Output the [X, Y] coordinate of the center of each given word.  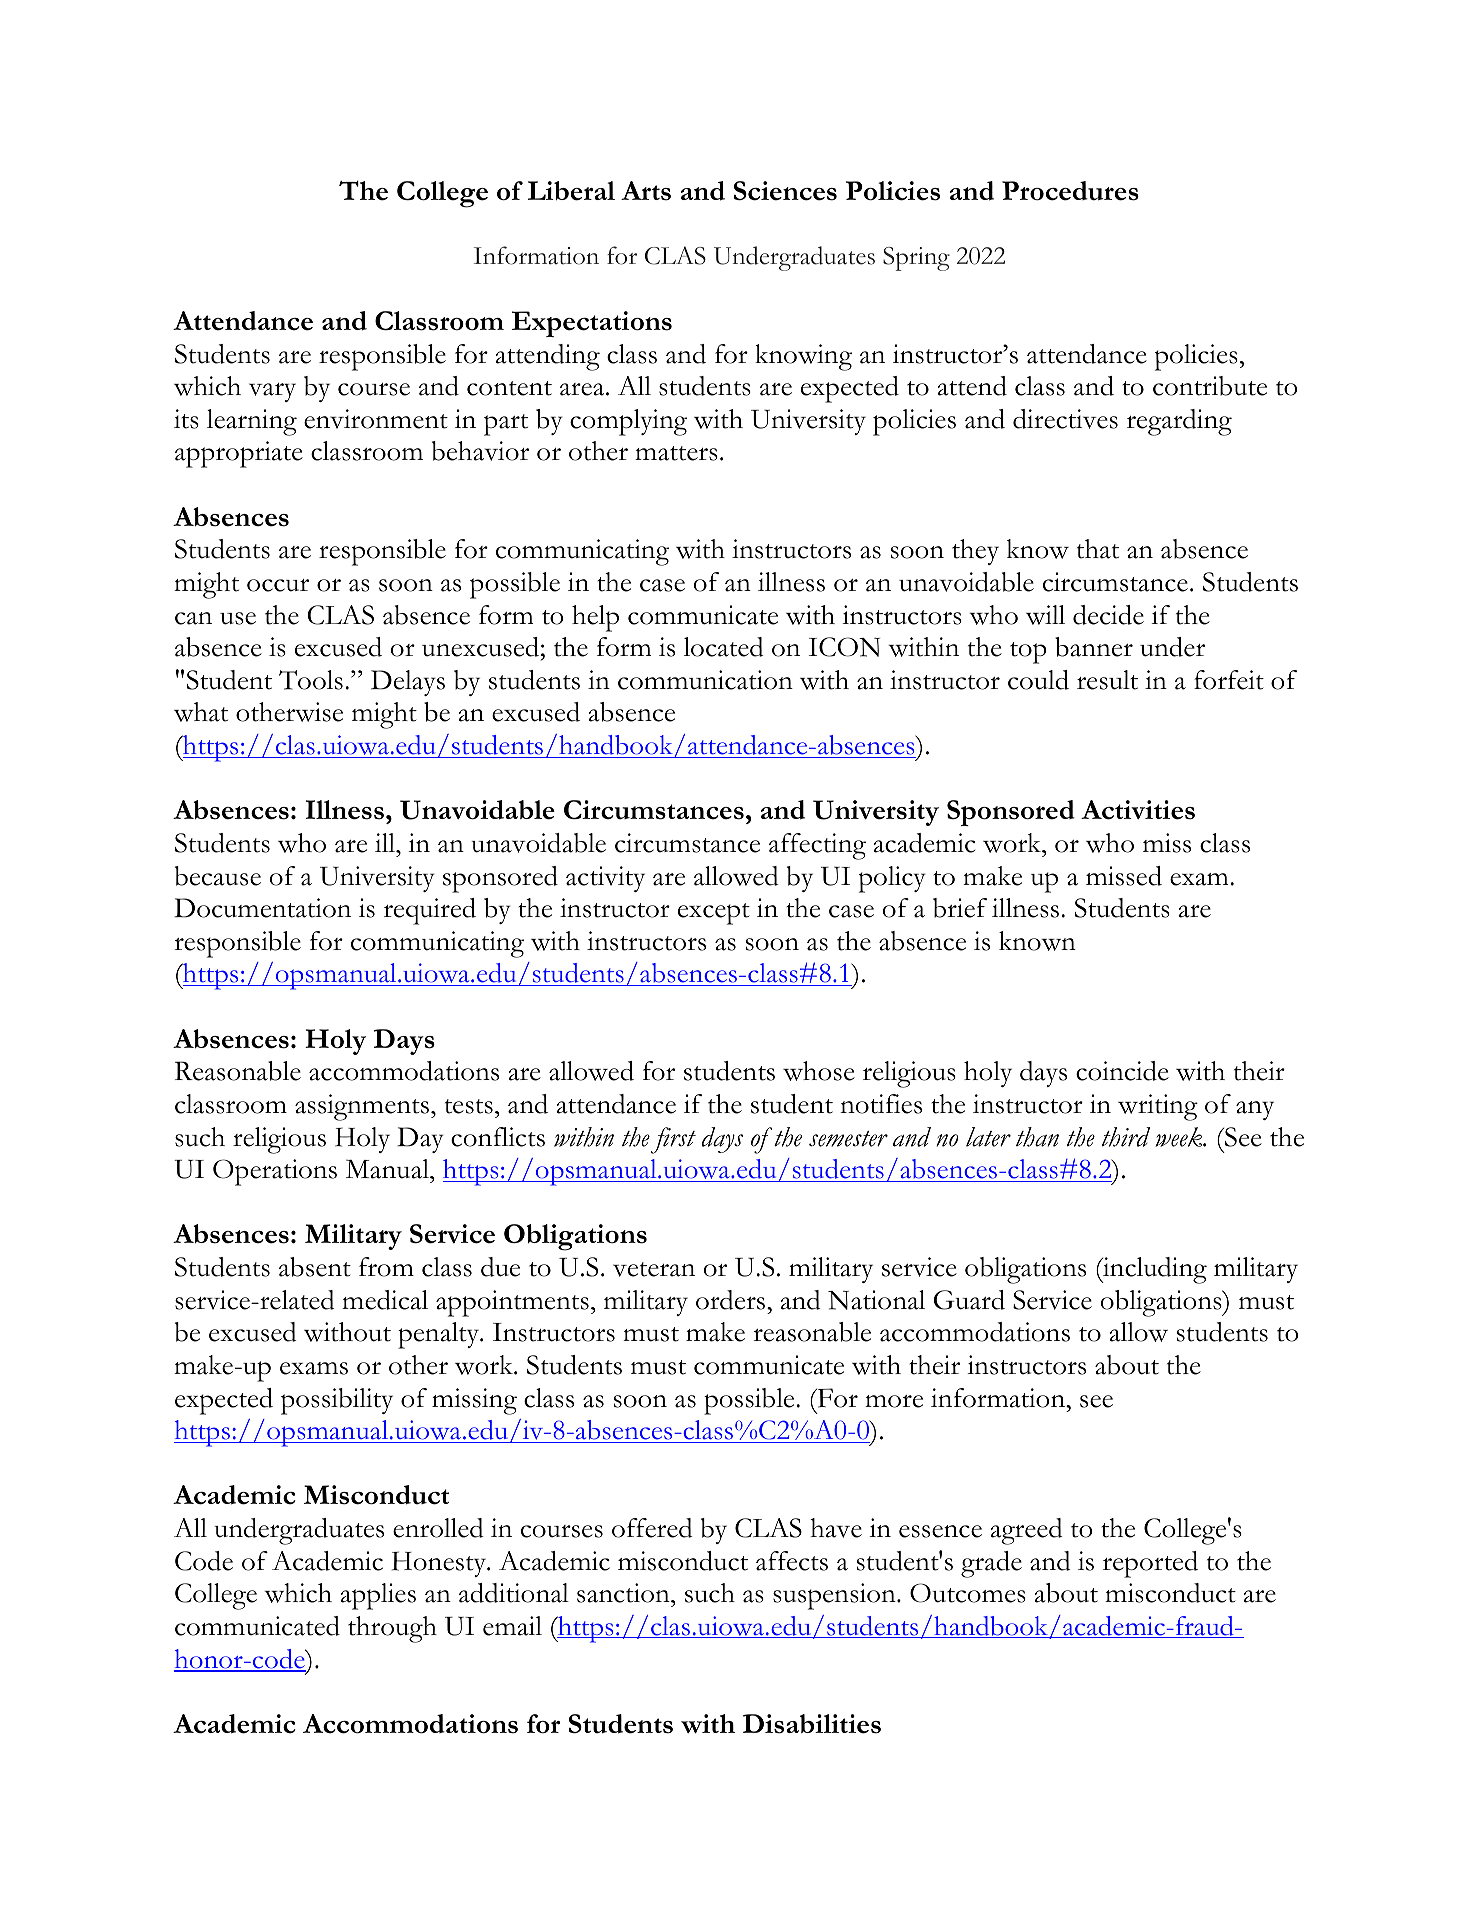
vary [272, 392]
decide [1108, 615]
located [724, 647]
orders [732, 1300]
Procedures [1070, 191]
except [714, 914]
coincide [1122, 1071]
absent [315, 1267]
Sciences [785, 191]
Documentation [262, 908]
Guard [969, 1300]
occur [278, 585]
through [392, 1629]
